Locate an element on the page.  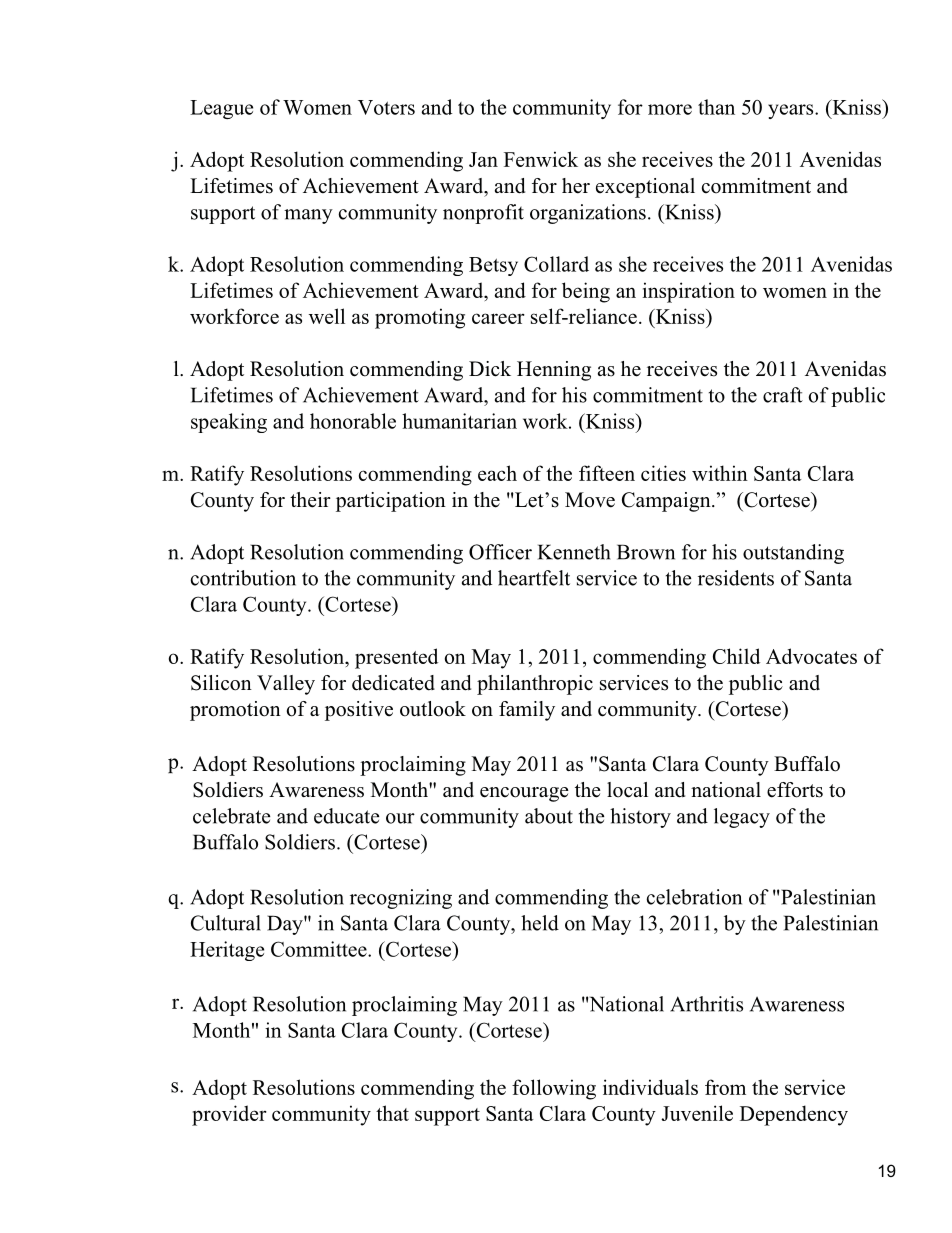
about is located at coordinates (549, 816).
